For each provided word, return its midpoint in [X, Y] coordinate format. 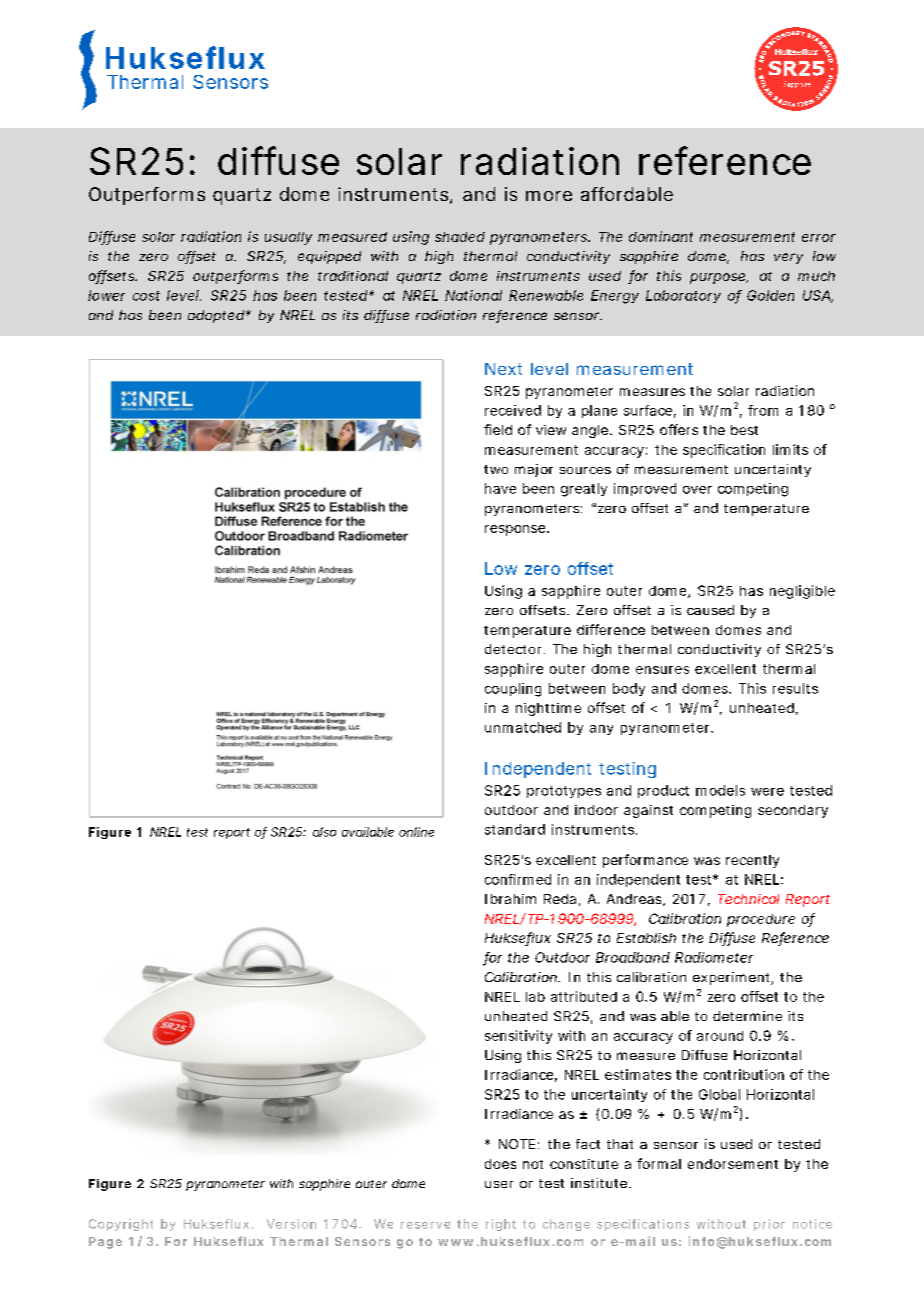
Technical [748, 899]
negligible [802, 592]
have [500, 488]
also [324, 832]
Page [105, 1243]
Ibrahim [510, 899]
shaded [460, 237]
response [515, 530]
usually [288, 238]
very [788, 258]
